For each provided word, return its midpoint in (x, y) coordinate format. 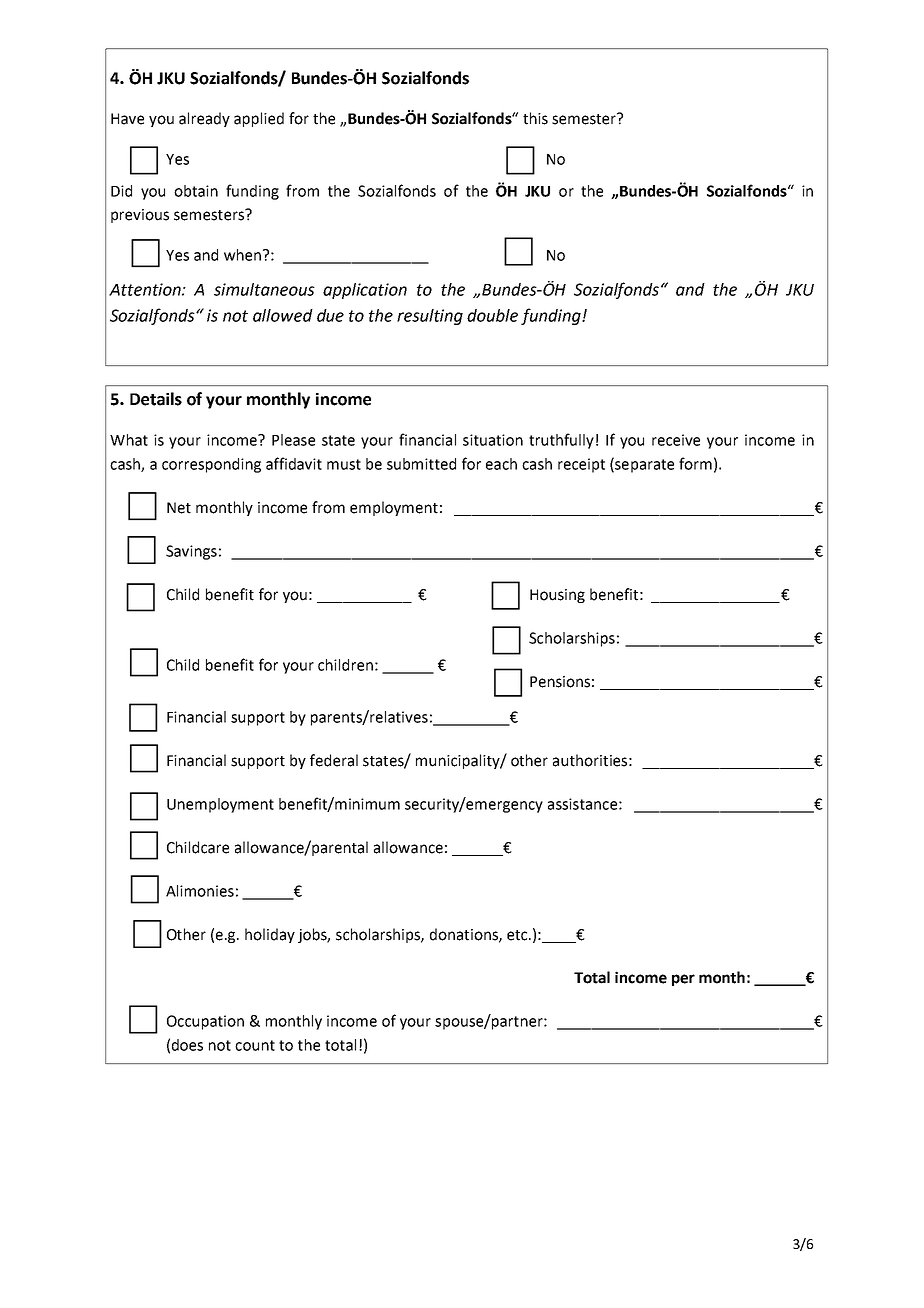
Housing (557, 596)
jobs (314, 935)
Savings (191, 552)
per (683, 980)
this (535, 118)
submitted (421, 464)
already (204, 119)
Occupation (205, 1022)
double (492, 315)
